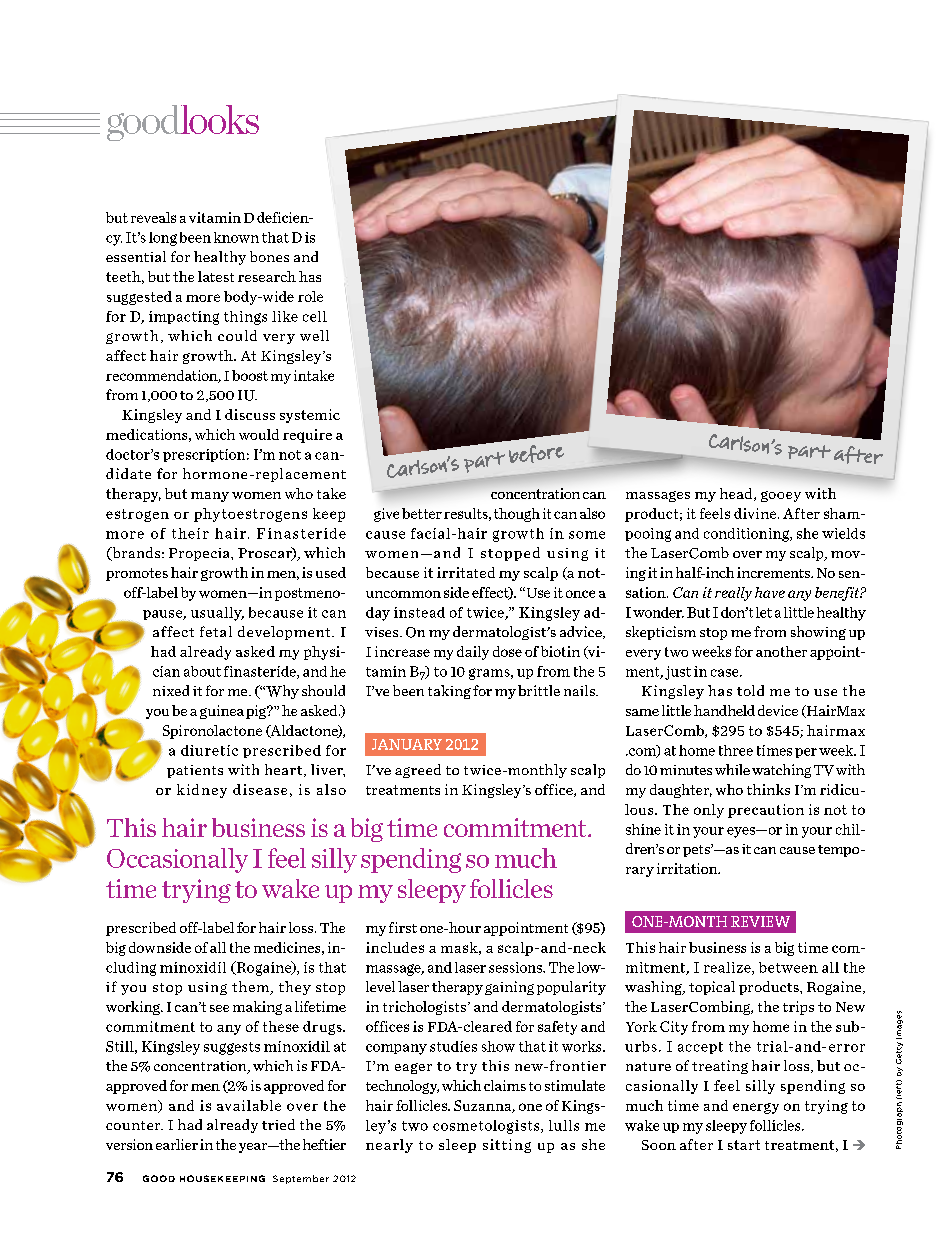 This page has width=952, height=1256. What do you see at coordinates (507, 1146) in the page?
I see `sitting` at bounding box center [507, 1146].
